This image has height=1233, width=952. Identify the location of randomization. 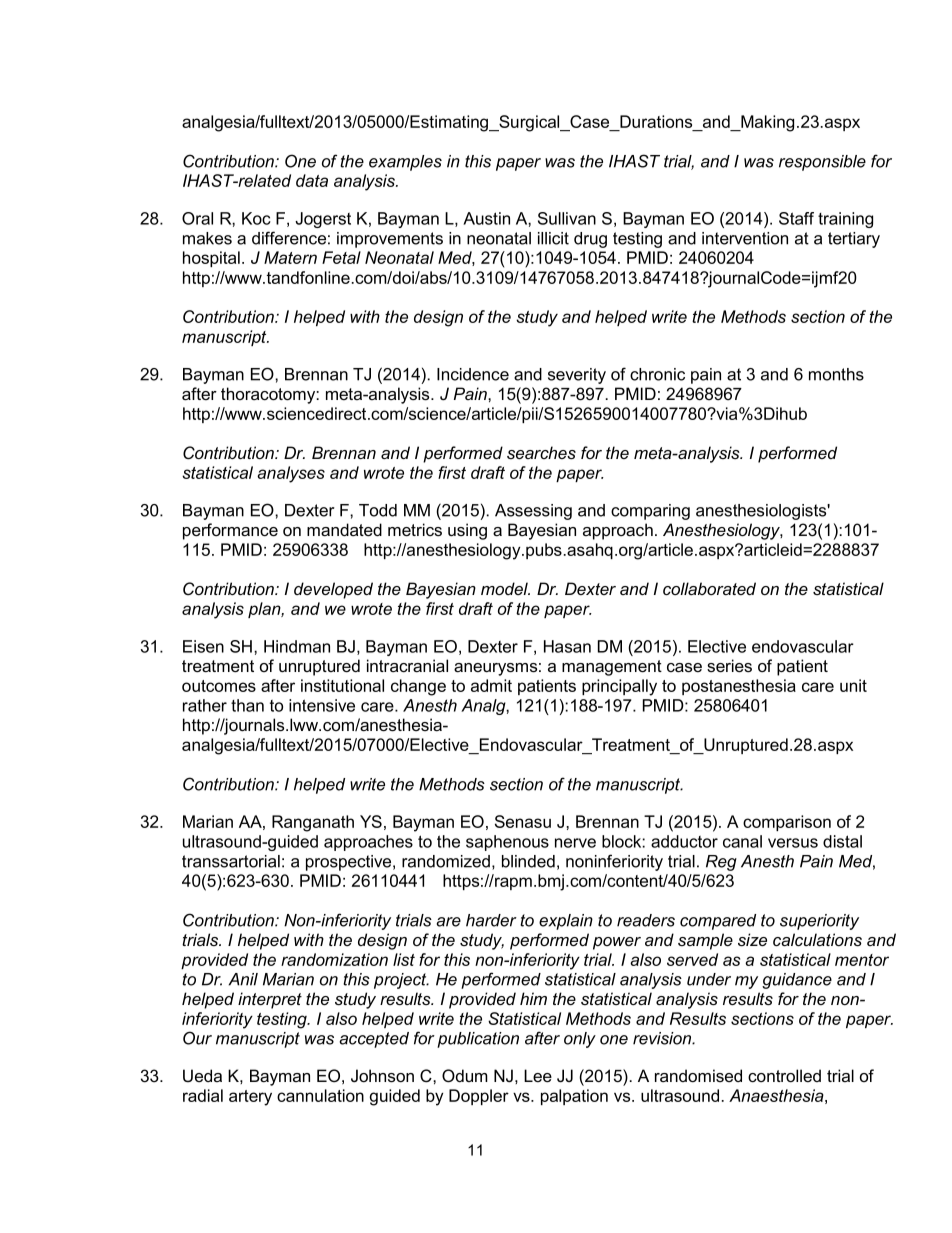
(334, 959).
